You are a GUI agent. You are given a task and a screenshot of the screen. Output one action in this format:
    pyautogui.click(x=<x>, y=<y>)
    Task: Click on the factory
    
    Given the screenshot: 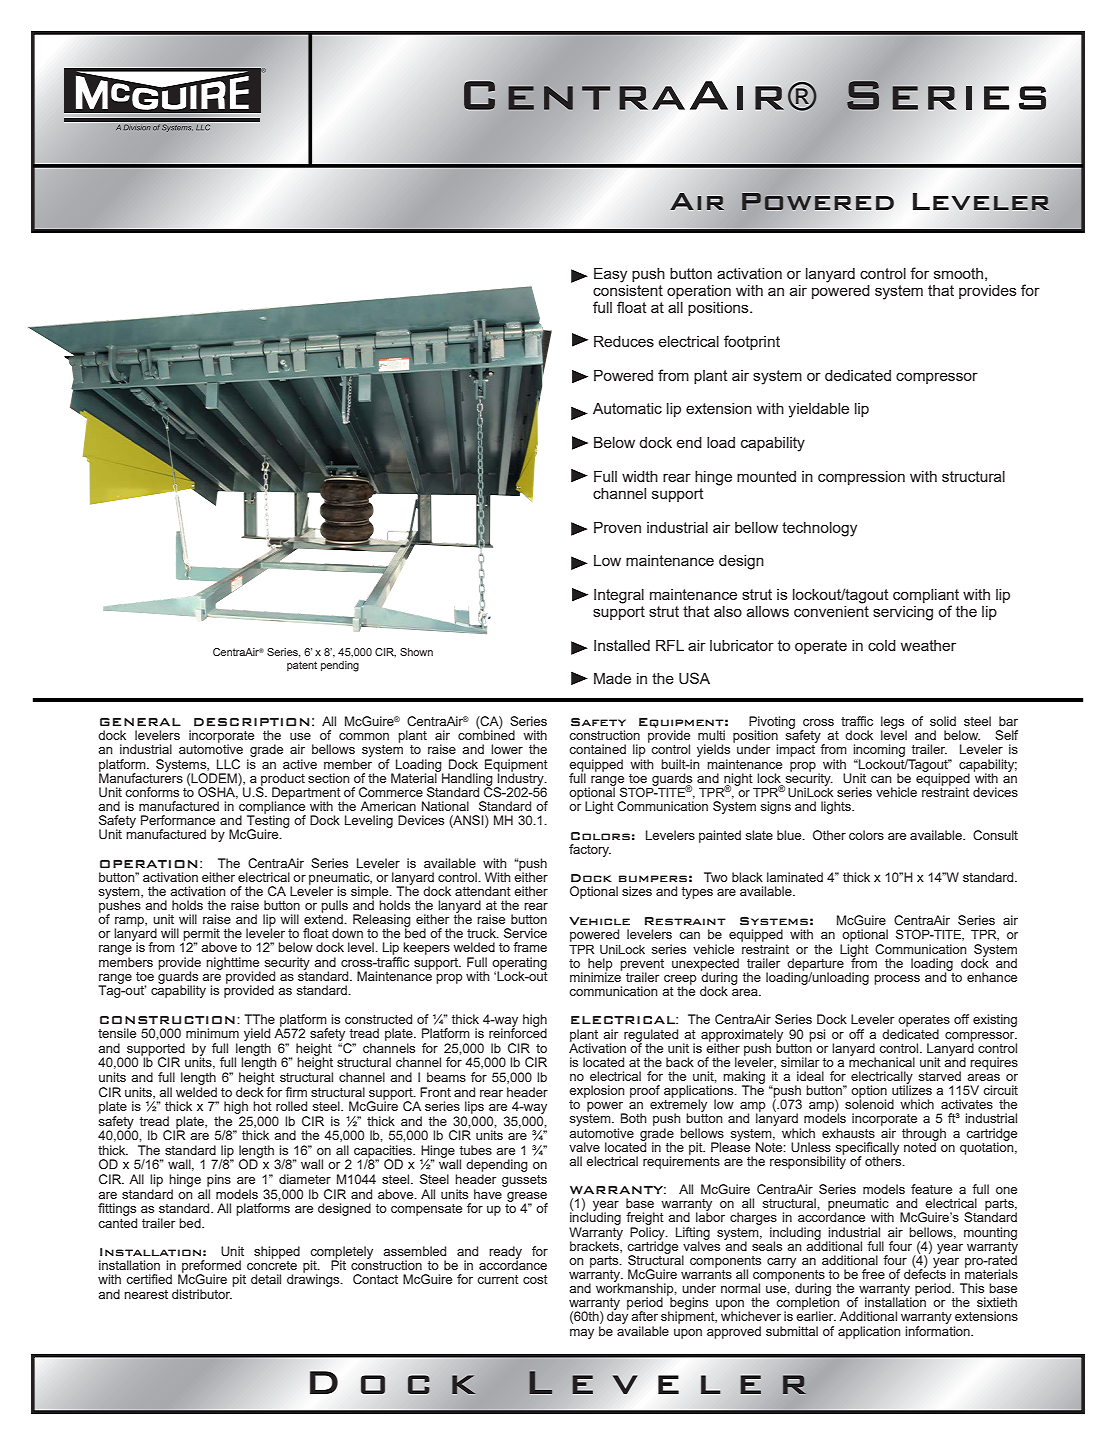 What is the action you would take?
    pyautogui.click(x=590, y=850)
